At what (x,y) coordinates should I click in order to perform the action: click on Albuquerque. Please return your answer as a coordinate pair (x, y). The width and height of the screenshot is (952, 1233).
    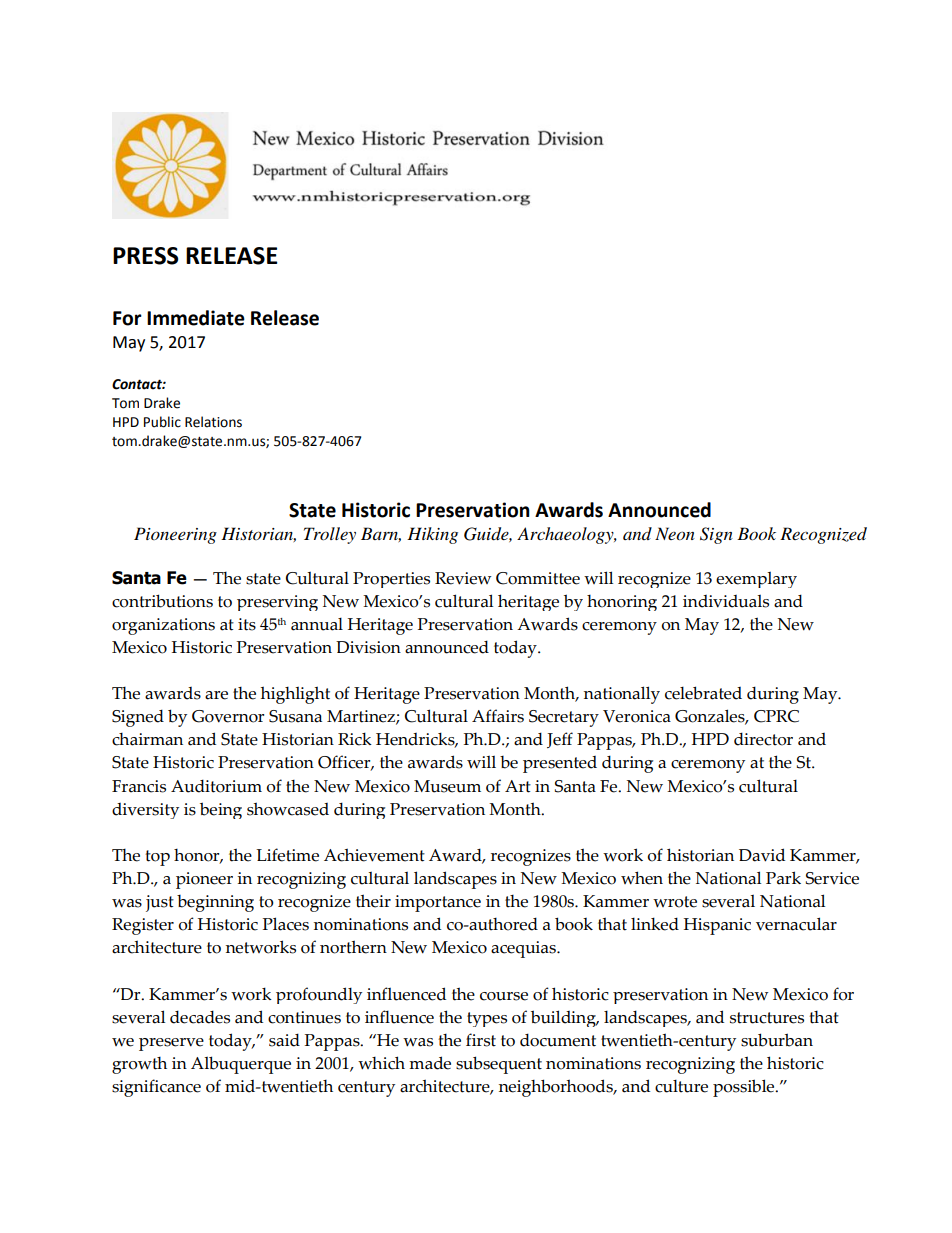
    Looking at the image, I should click on (241, 1065).
